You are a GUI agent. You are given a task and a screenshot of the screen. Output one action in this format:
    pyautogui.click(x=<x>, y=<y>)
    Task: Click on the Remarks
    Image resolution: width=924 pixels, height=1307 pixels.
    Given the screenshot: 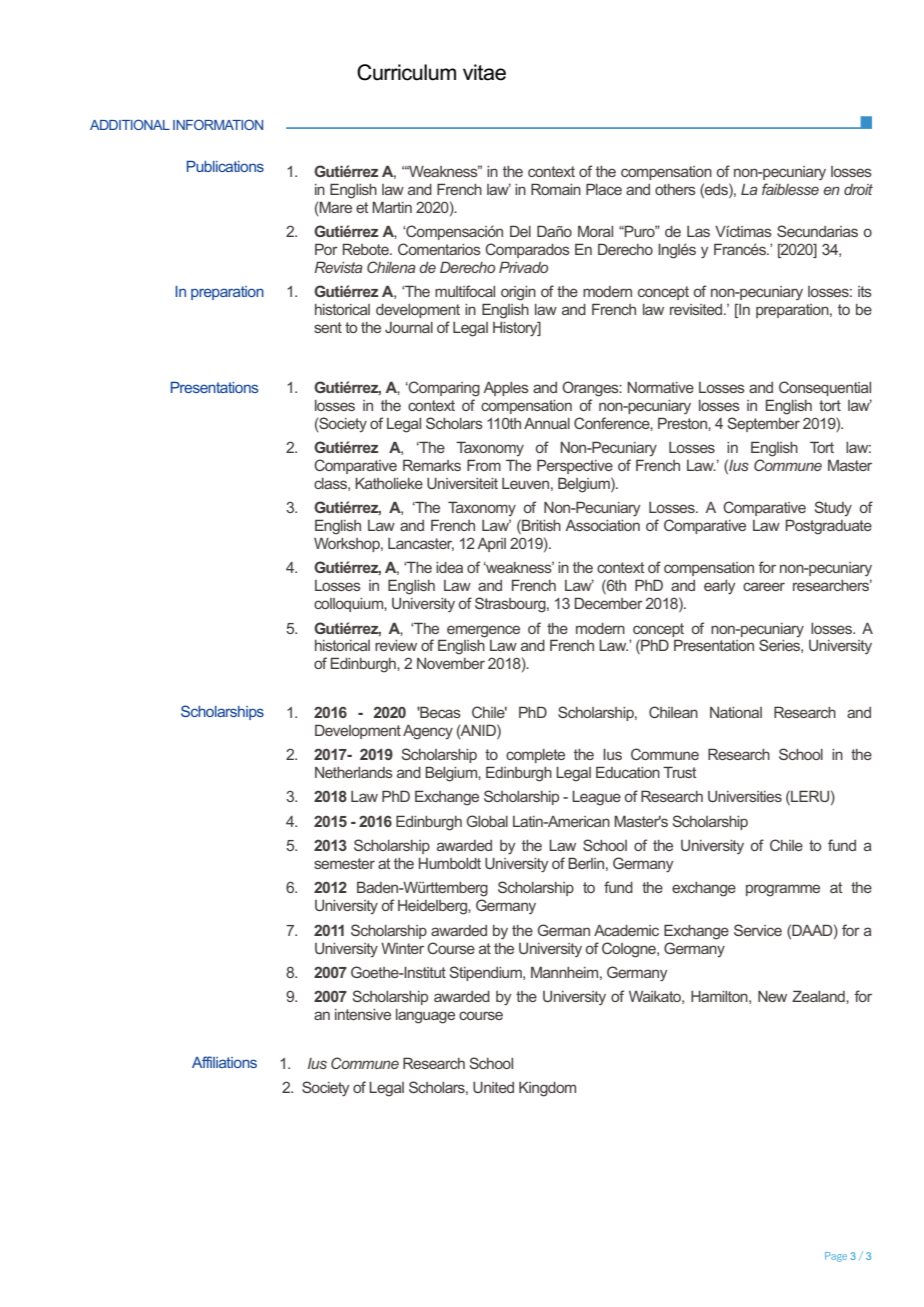 What is the action you would take?
    pyautogui.click(x=432, y=465)
